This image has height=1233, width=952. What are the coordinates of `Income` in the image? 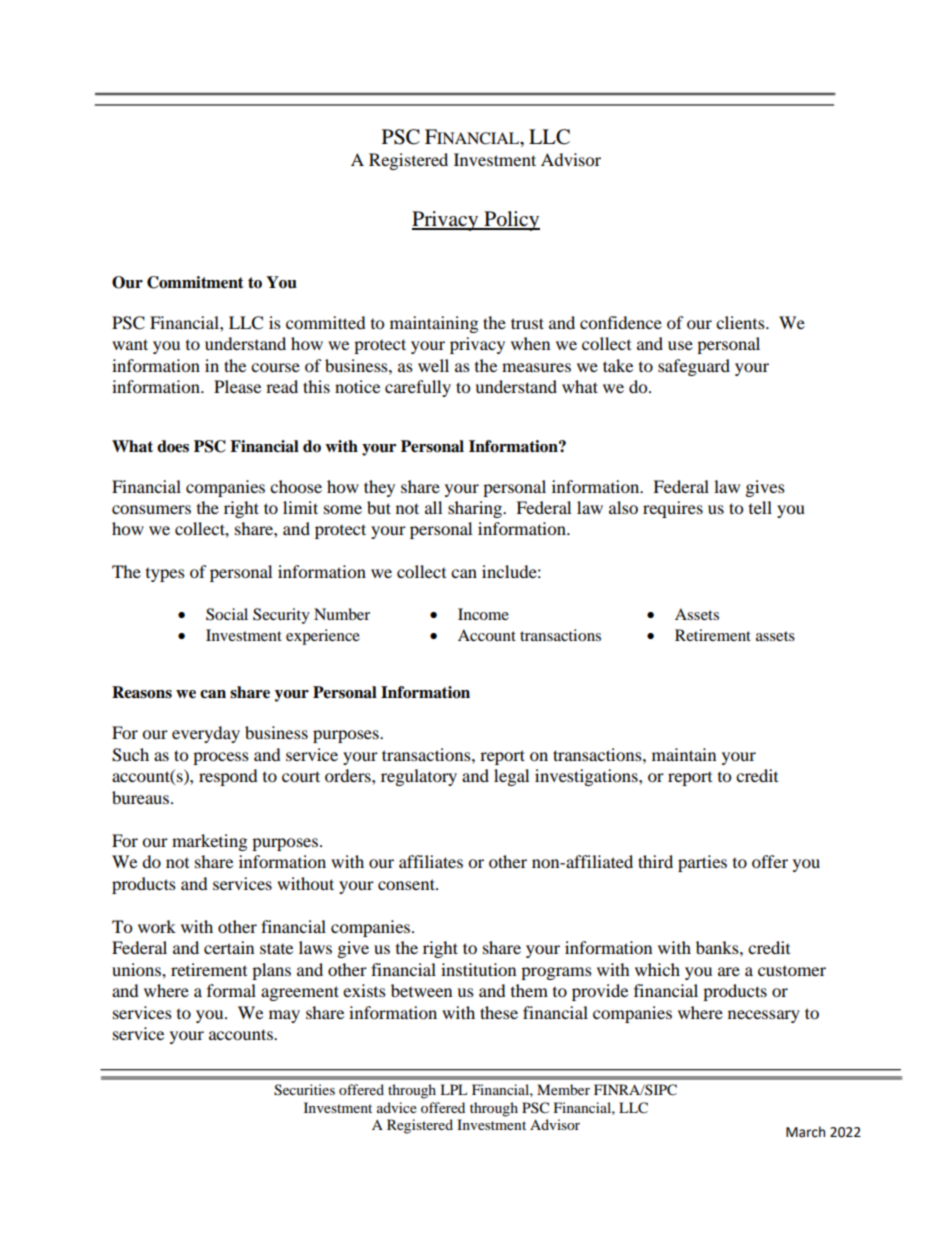 It's located at (483, 614).
